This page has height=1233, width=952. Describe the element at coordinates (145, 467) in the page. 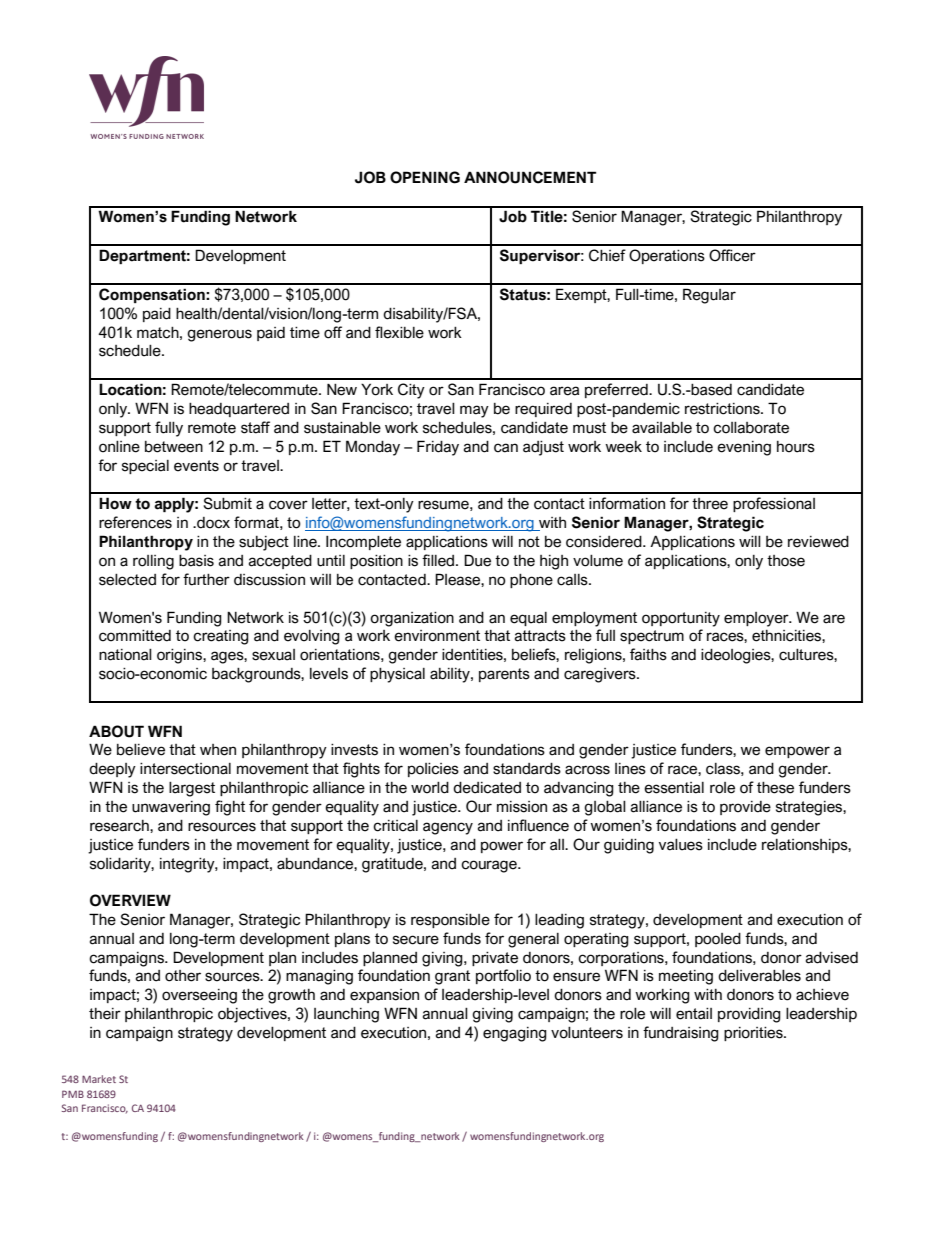

I see `special` at that location.
